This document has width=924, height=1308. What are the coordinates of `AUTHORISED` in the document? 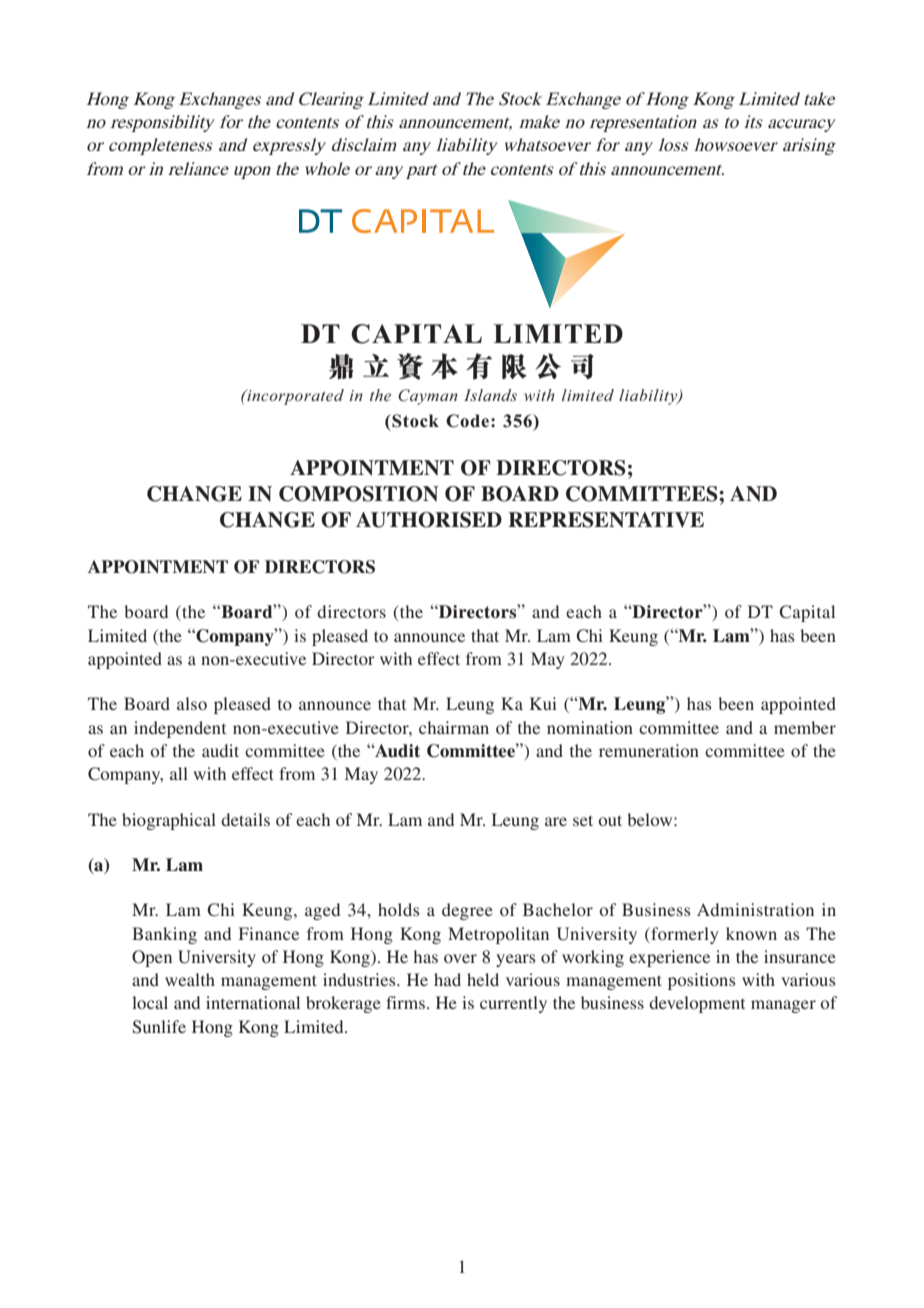 It's located at (429, 520).
